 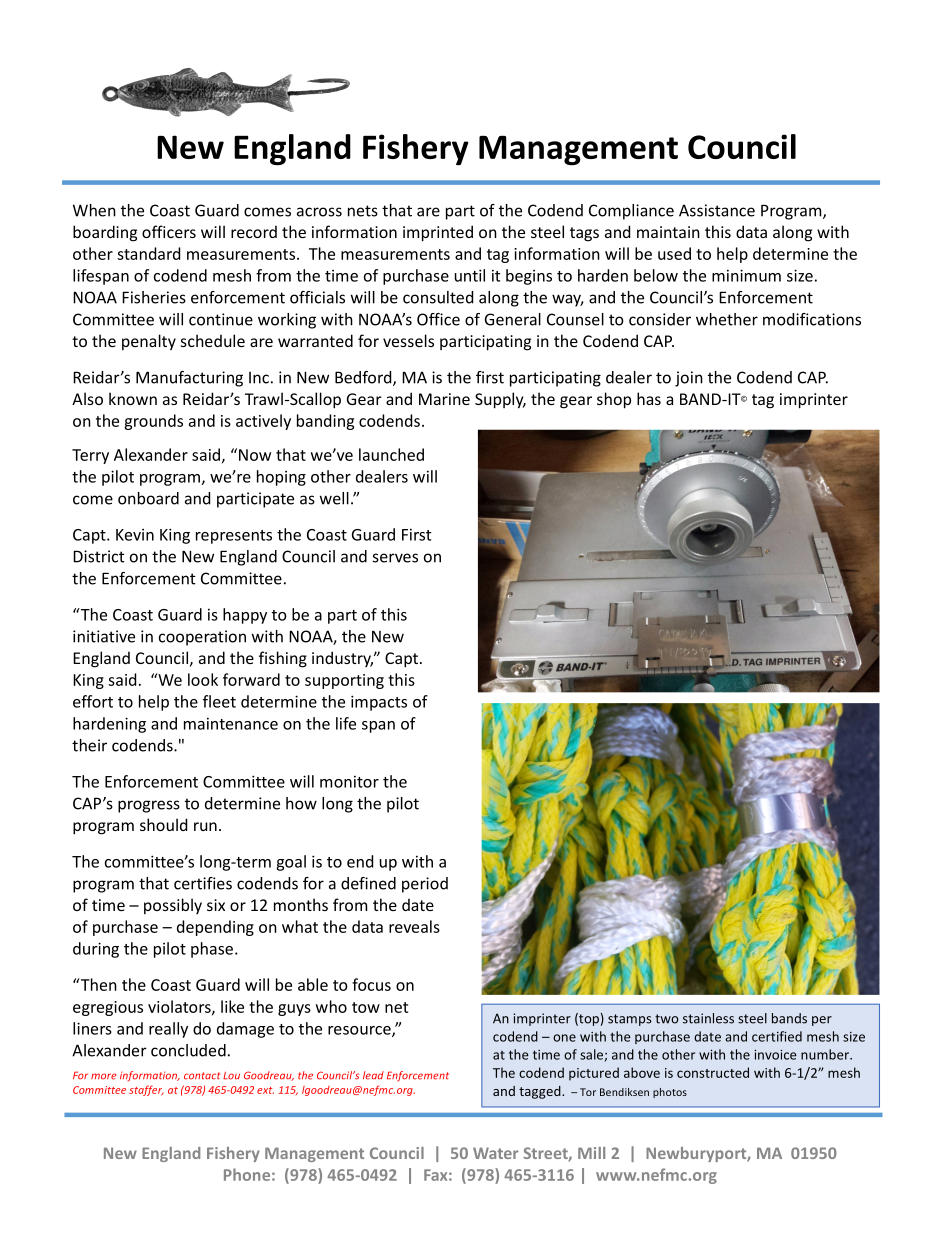 I want to click on Water, so click(x=496, y=1153).
